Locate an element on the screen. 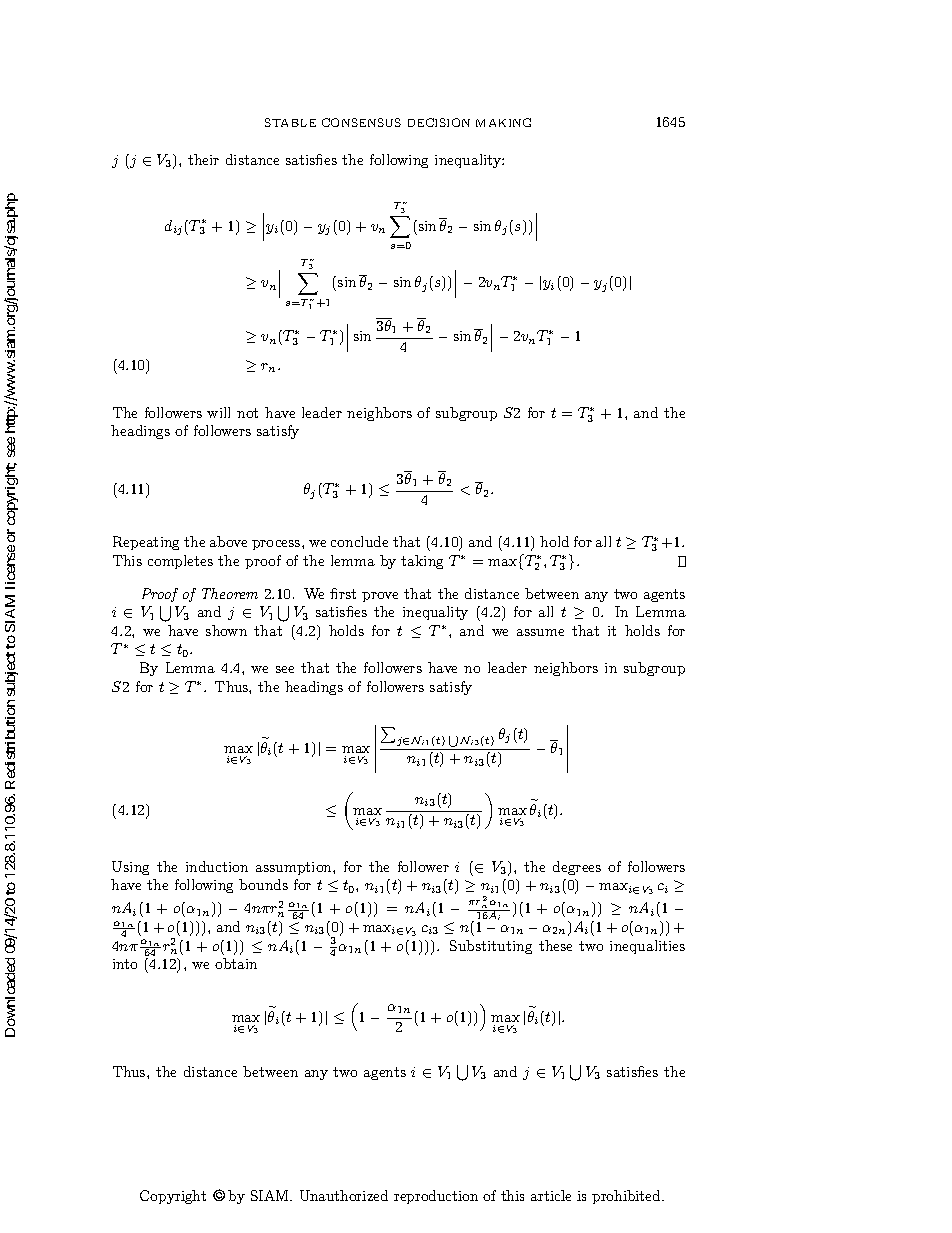 This screenshot has width=952, height=1233. taking is located at coordinates (422, 562).
